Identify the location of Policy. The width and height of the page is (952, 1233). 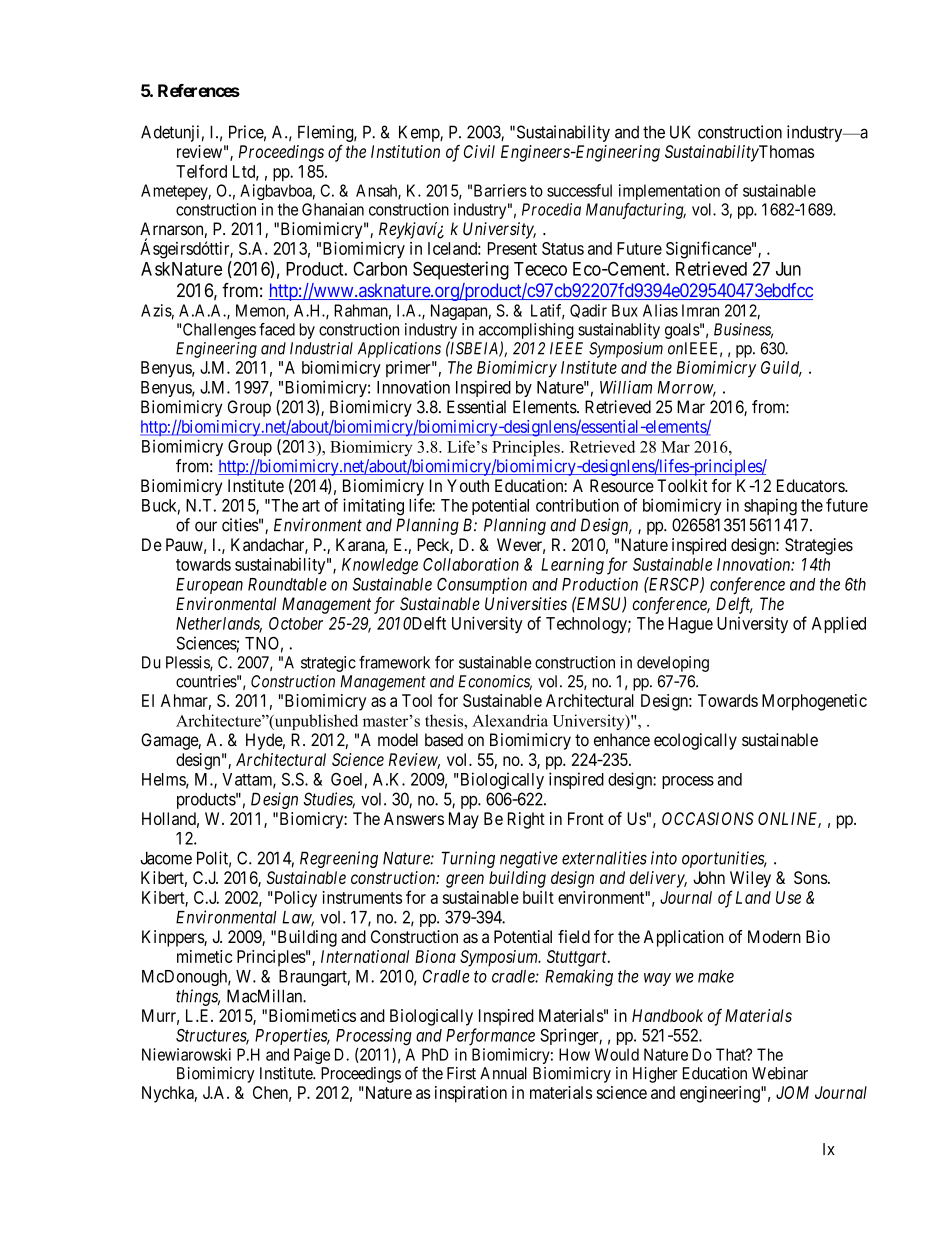
(296, 899).
